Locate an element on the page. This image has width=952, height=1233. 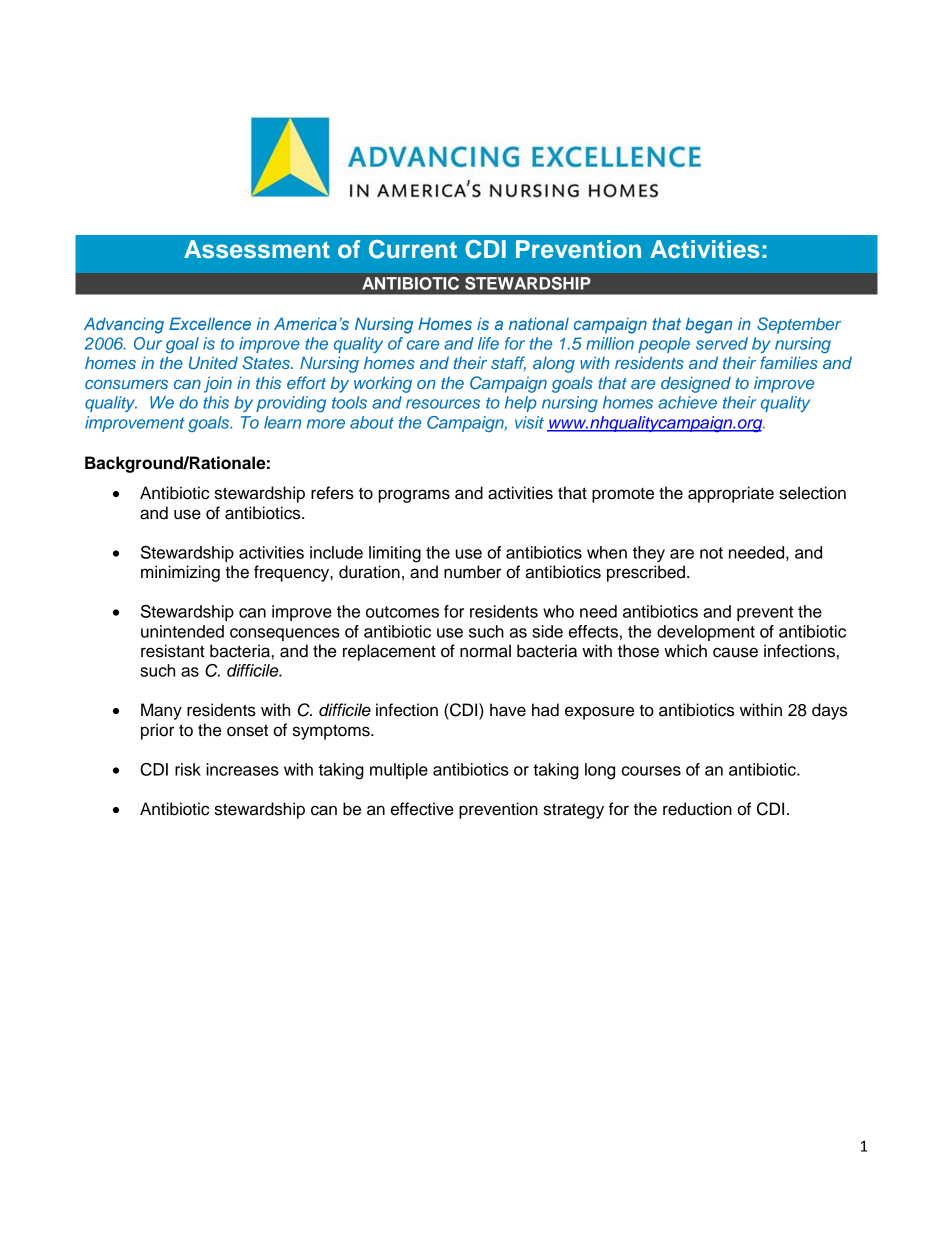
visit is located at coordinates (529, 422).
